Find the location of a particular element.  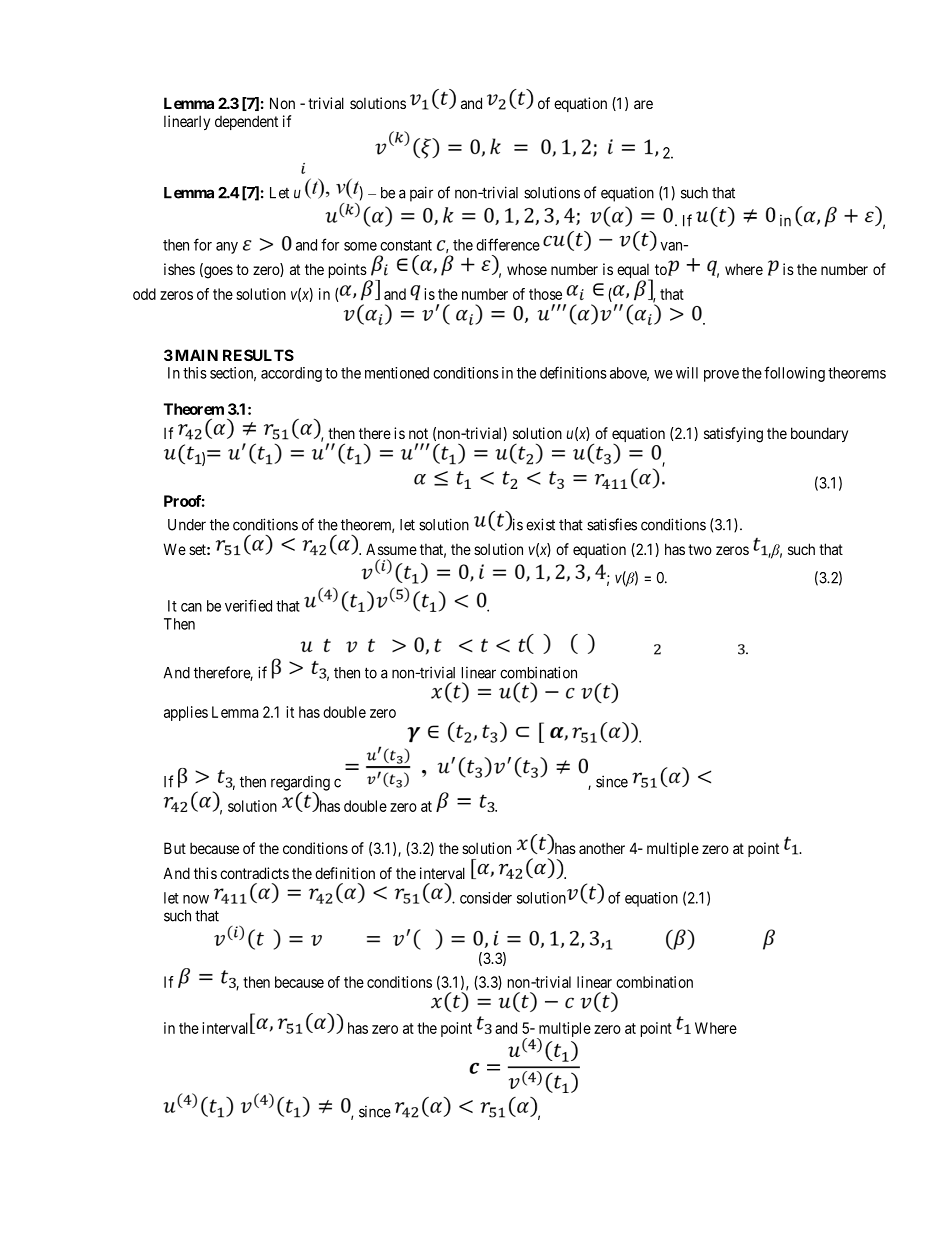

pair is located at coordinates (421, 194).
